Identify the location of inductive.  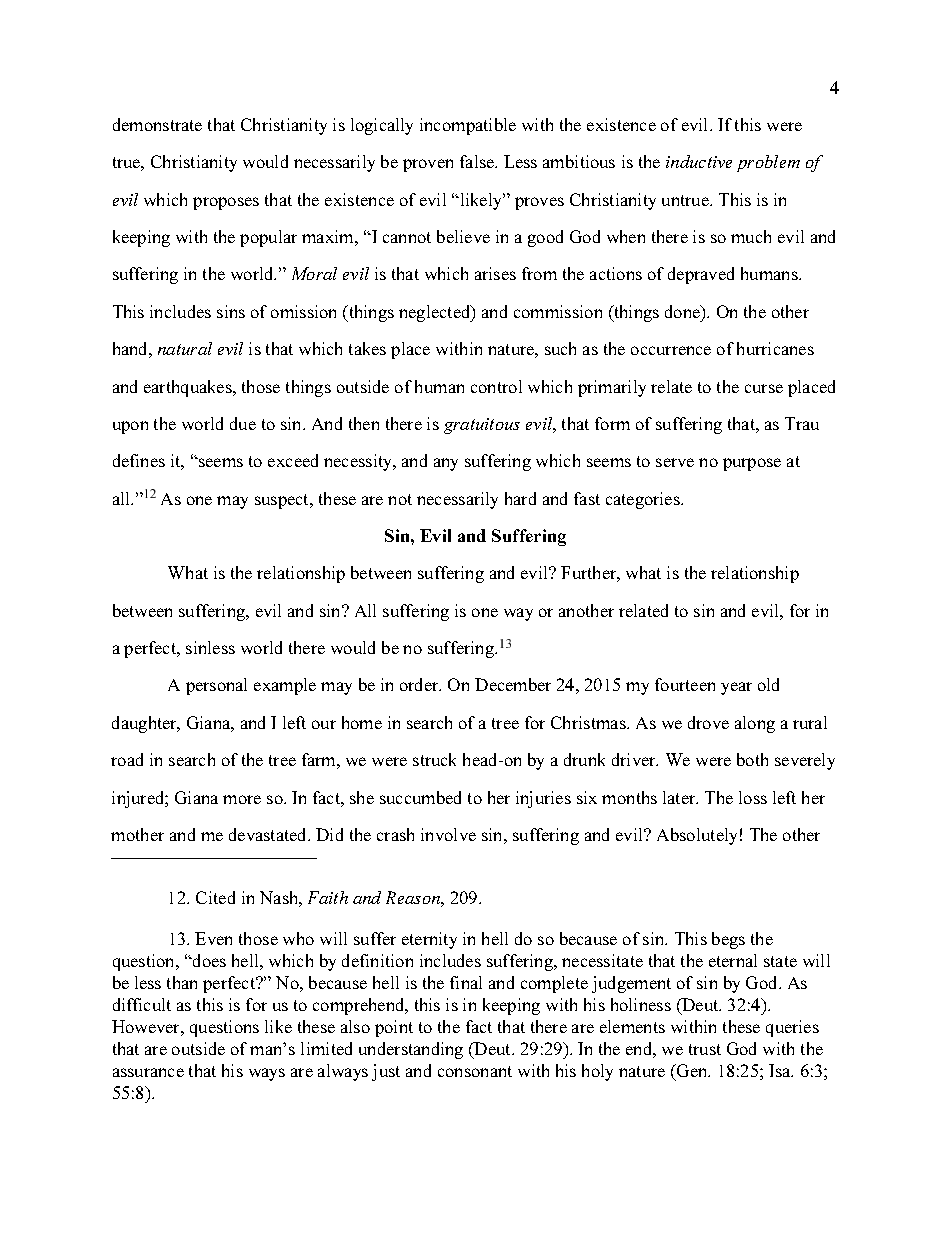
(699, 161).
